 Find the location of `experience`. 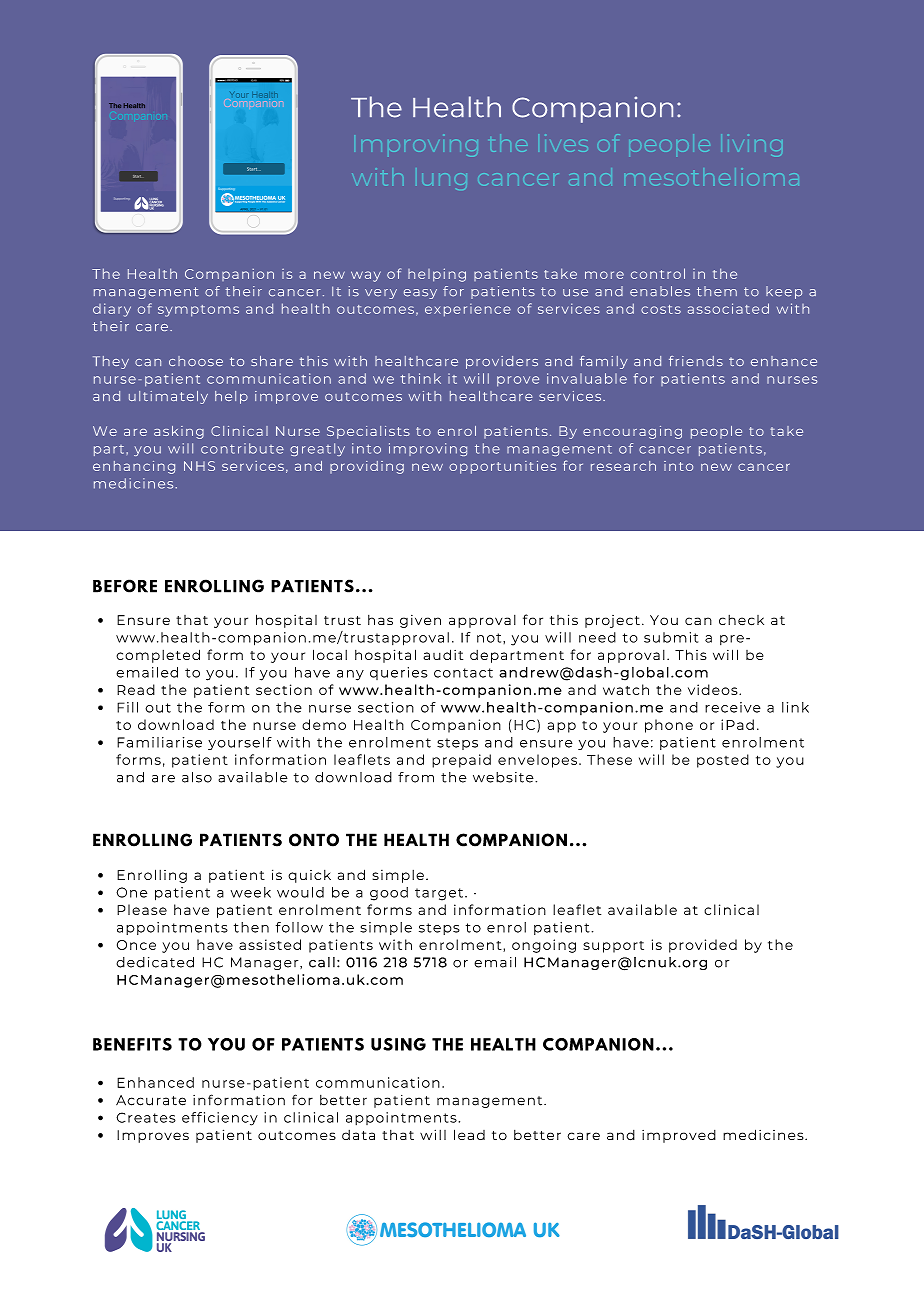

experience is located at coordinates (468, 310).
